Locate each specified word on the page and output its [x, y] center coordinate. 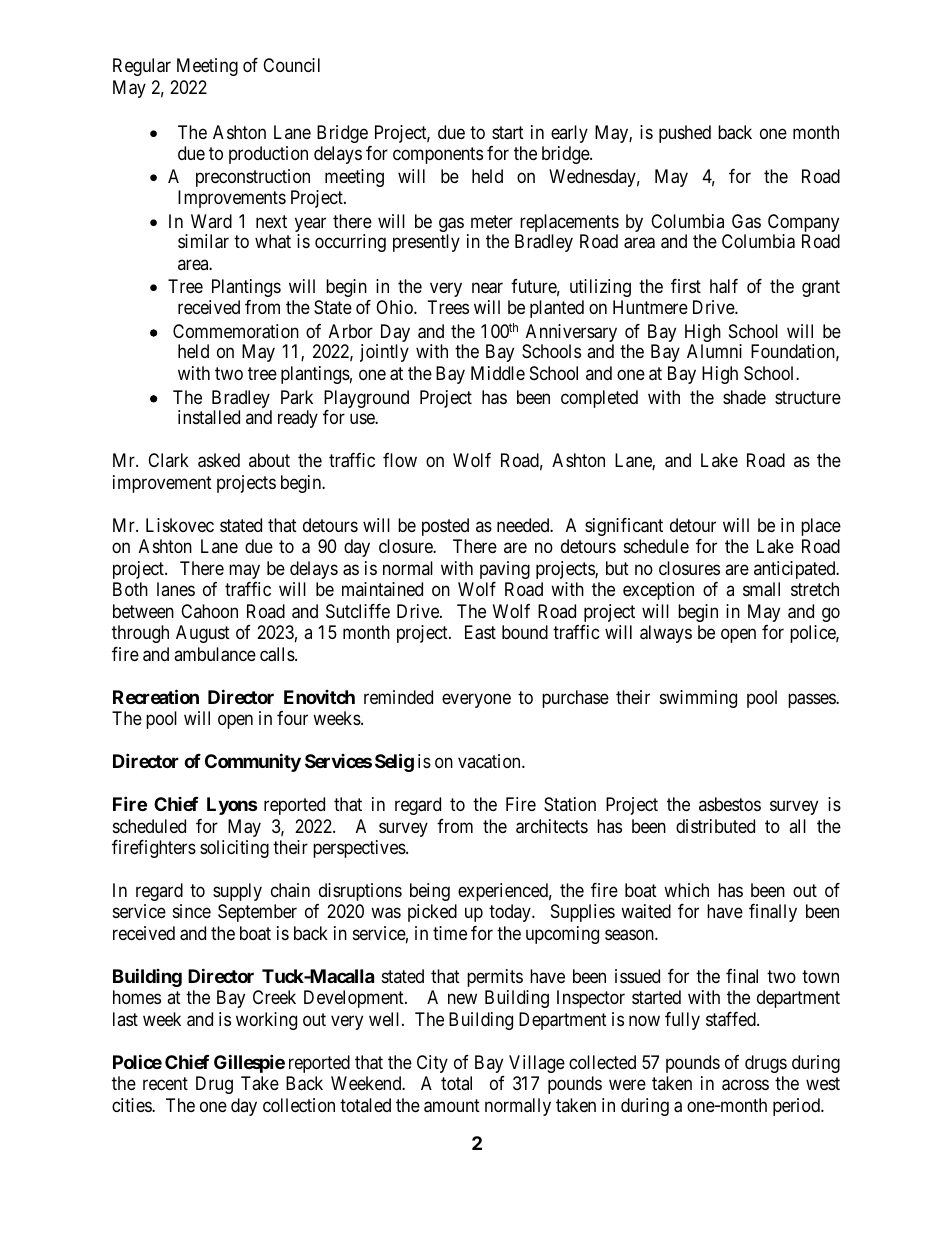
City [432, 1064]
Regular [142, 67]
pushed [685, 134]
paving [505, 570]
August [203, 634]
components [438, 155]
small [761, 589]
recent [165, 1084]
